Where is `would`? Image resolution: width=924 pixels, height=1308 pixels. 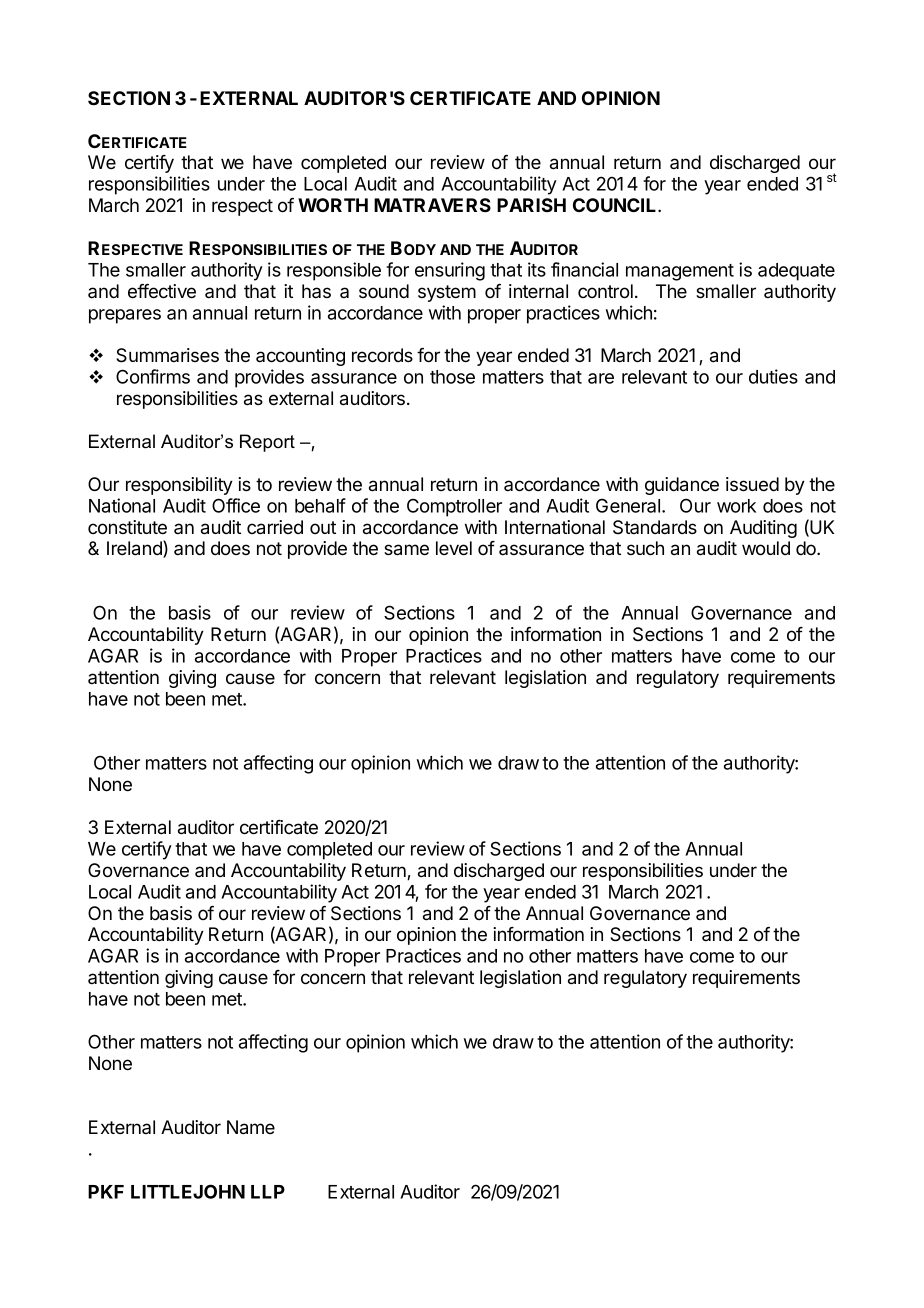
would is located at coordinates (766, 548).
